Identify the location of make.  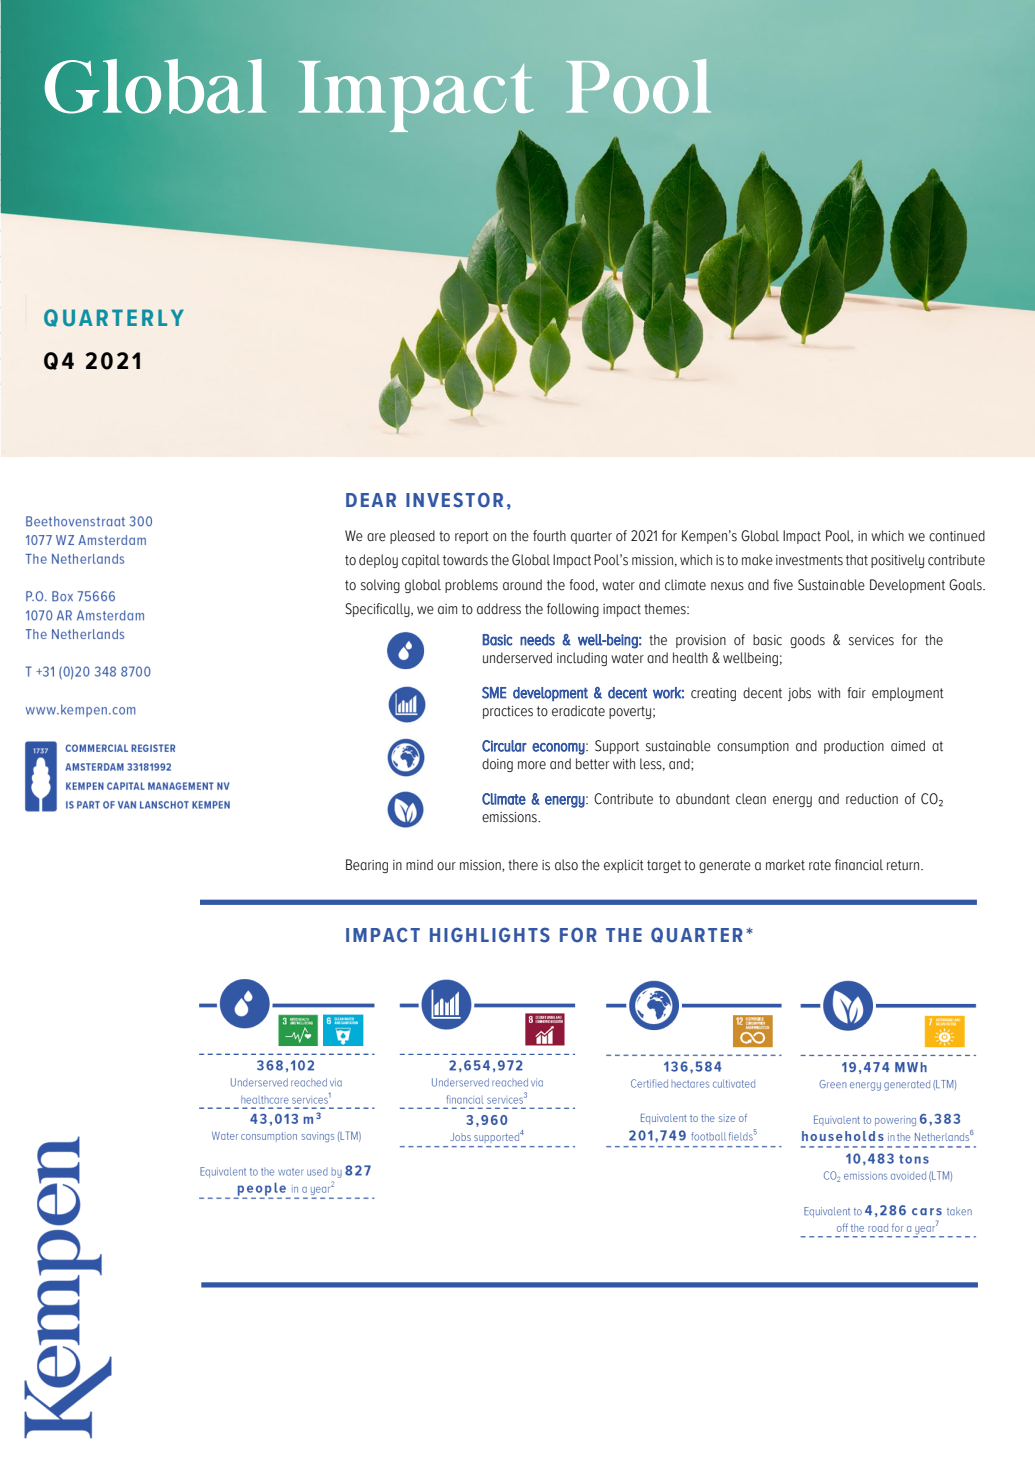
(757, 560).
